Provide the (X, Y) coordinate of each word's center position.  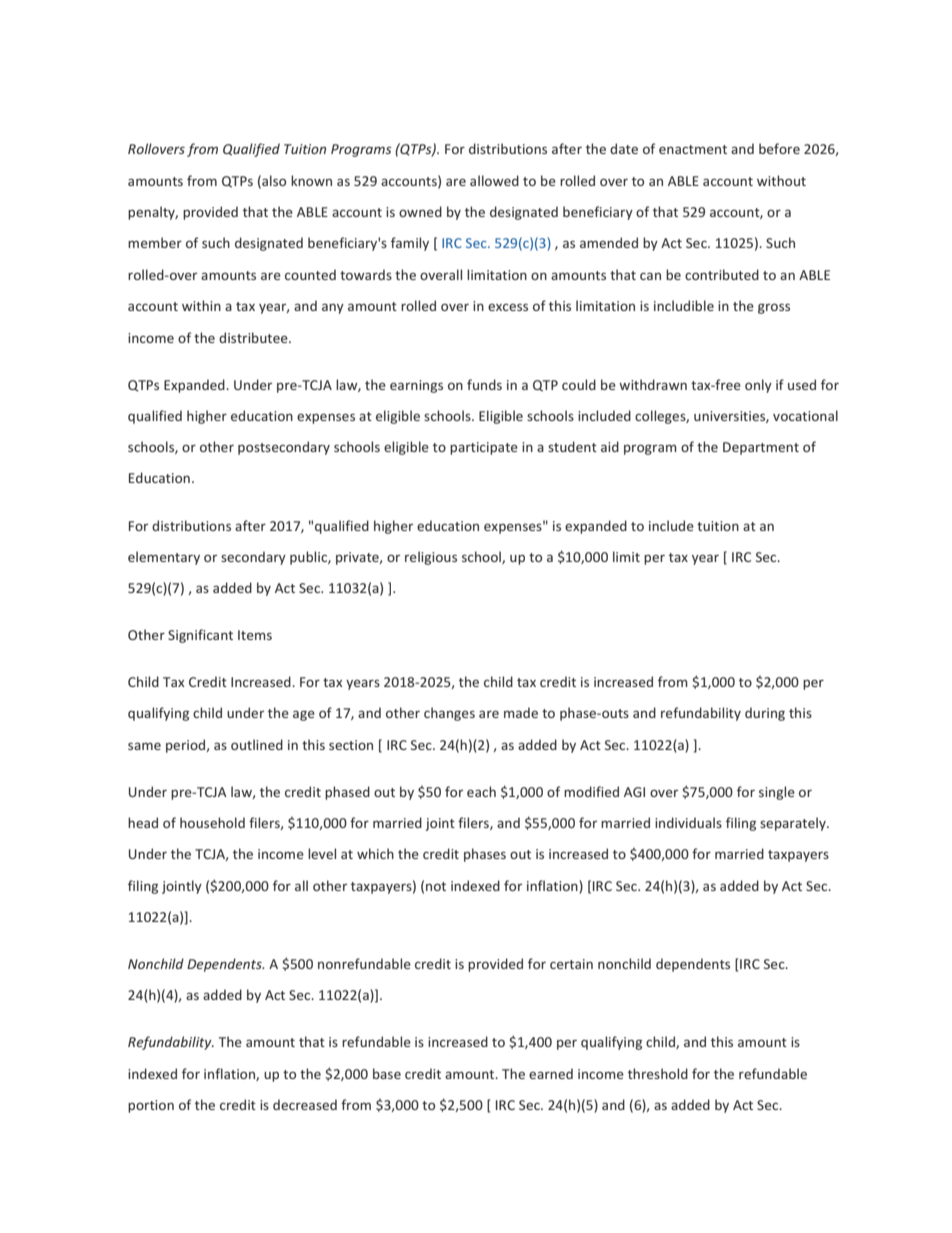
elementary (164, 558)
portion (151, 1106)
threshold (658, 1073)
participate (484, 448)
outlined (257, 744)
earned (551, 1073)
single (777, 793)
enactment (693, 149)
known (311, 180)
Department (761, 448)
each (481, 791)
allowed (494, 180)
